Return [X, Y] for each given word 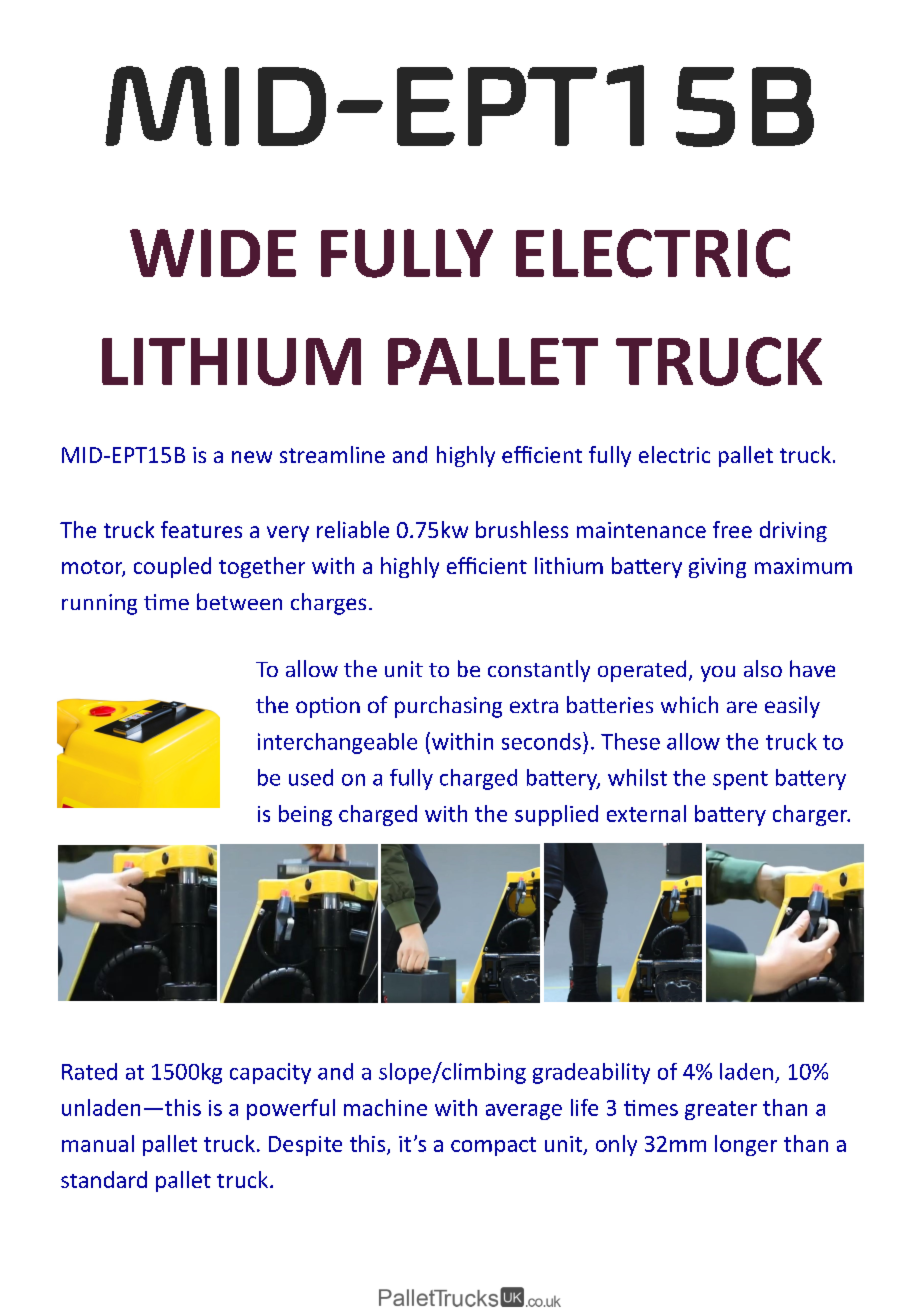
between [239, 601]
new [252, 457]
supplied [556, 815]
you [718, 674]
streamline [332, 454]
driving [793, 531]
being [305, 815]
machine [385, 1107]
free [732, 529]
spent [740, 780]
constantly [539, 671]
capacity [270, 1073]
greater [721, 1110]
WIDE [213, 253]
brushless [522, 529]
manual [98, 1143]
